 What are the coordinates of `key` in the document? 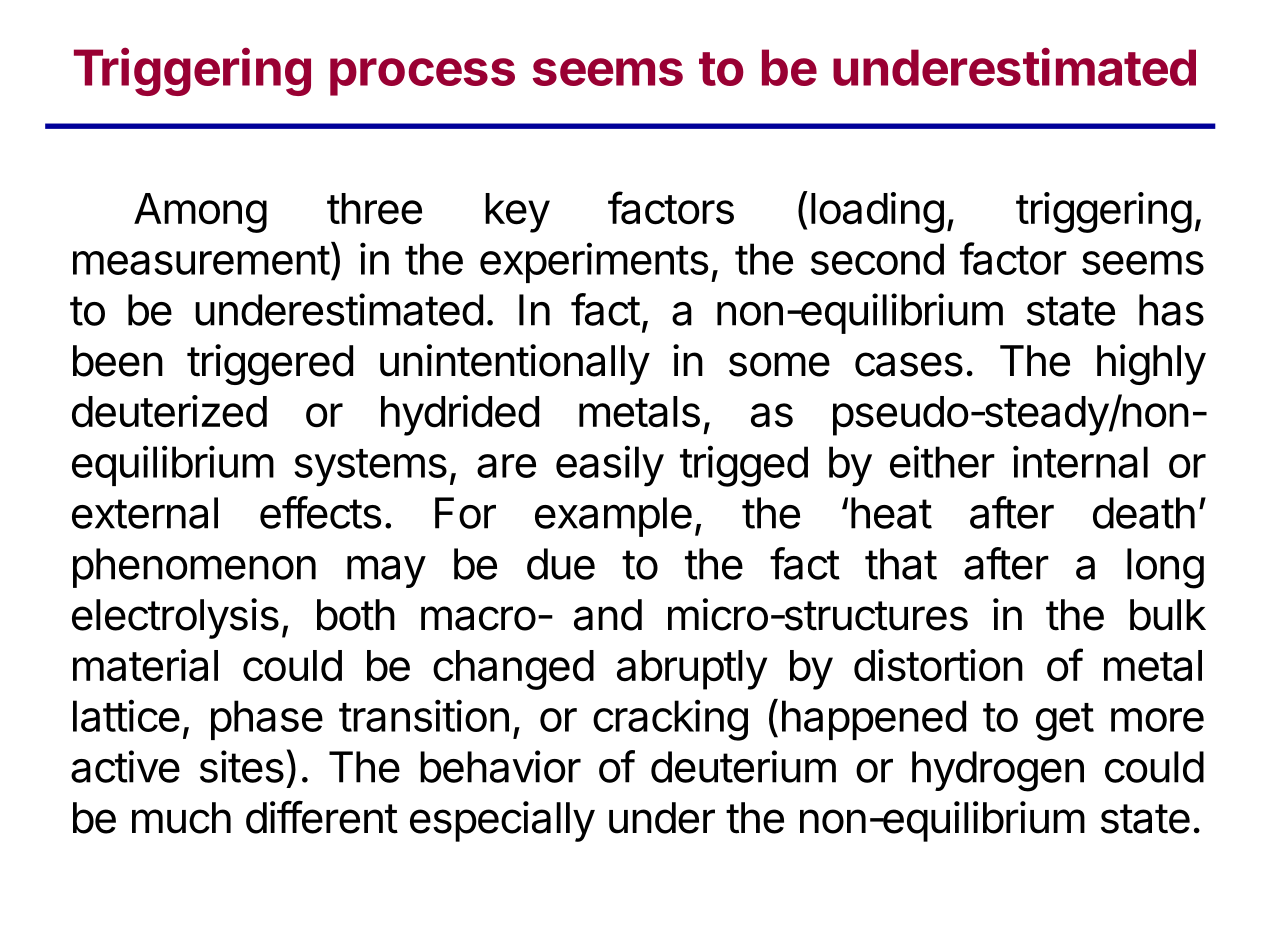 It's located at (517, 213).
